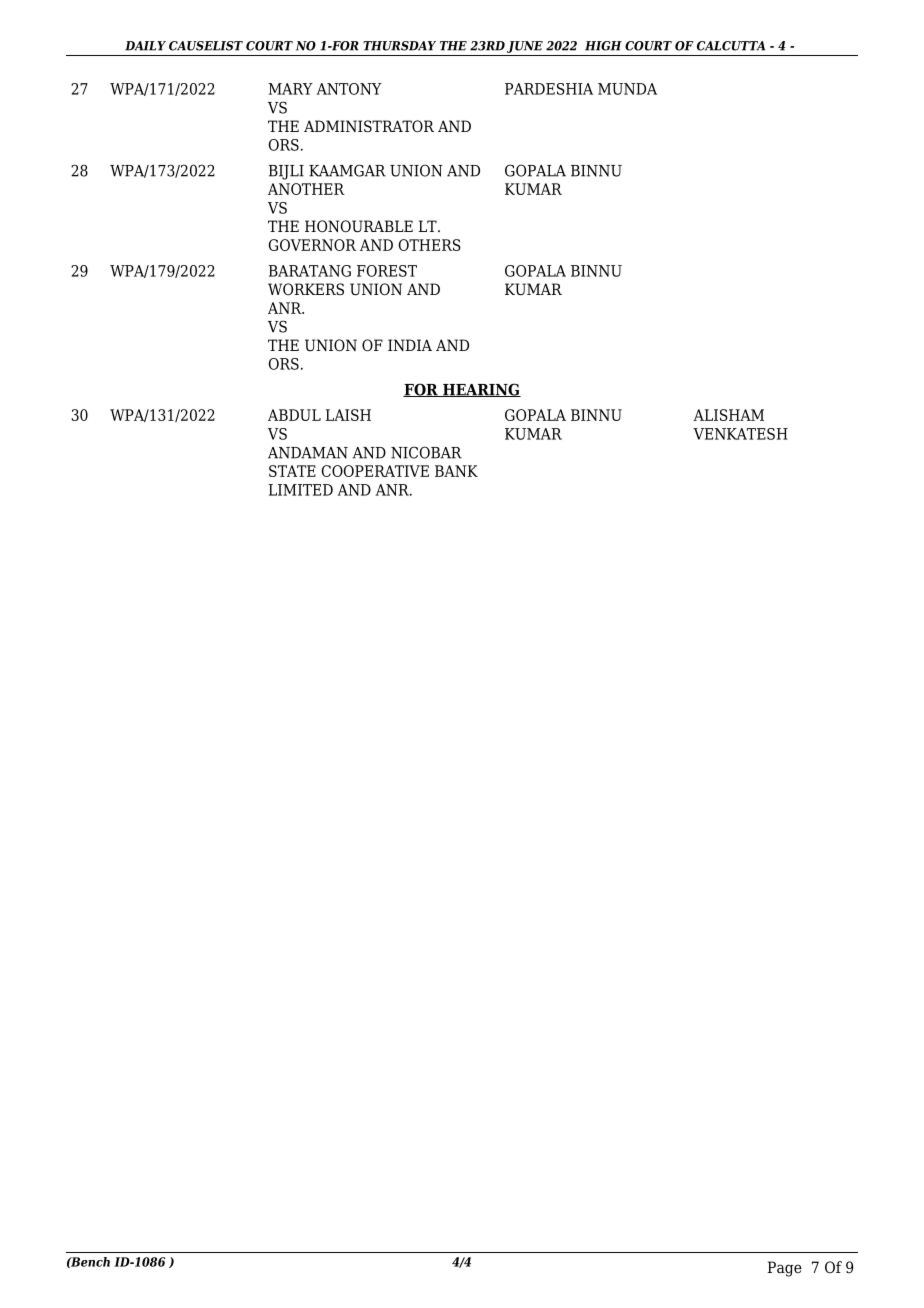  Describe the element at coordinates (731, 46) in the screenshot. I see `CALCUTTA` at that location.
